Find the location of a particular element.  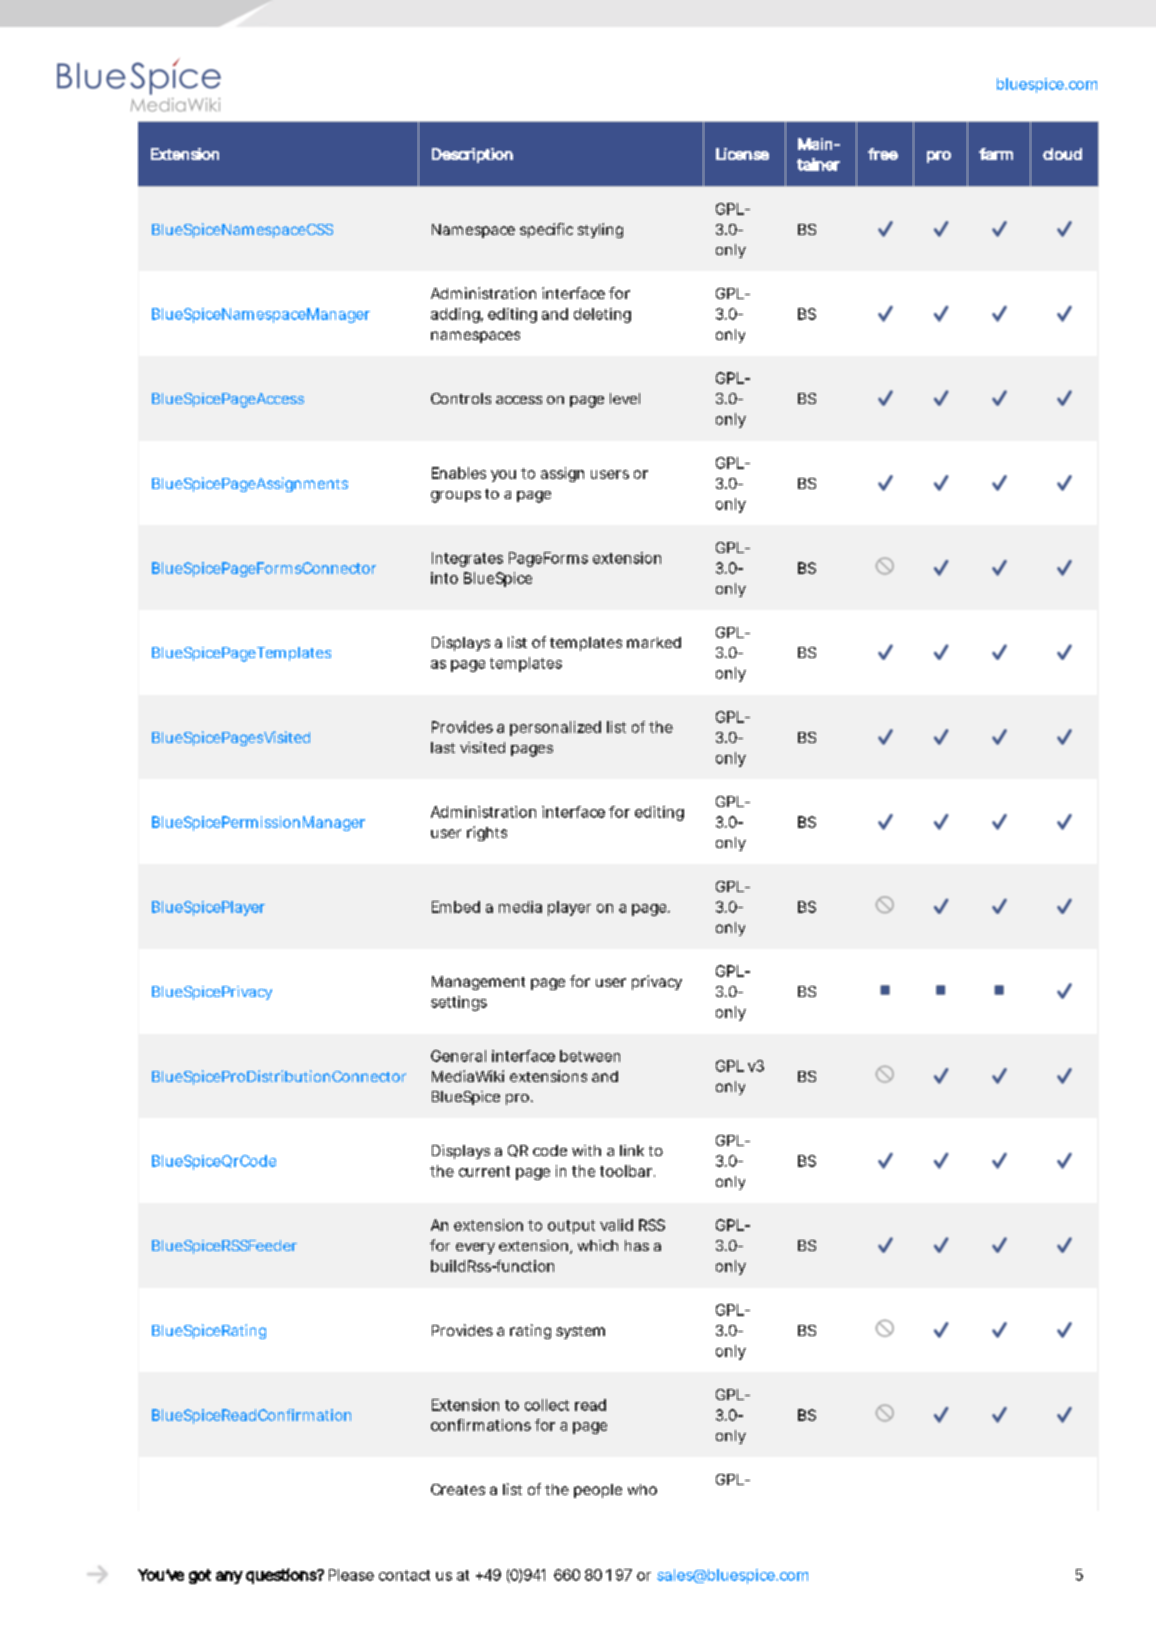

farm is located at coordinates (996, 154).
